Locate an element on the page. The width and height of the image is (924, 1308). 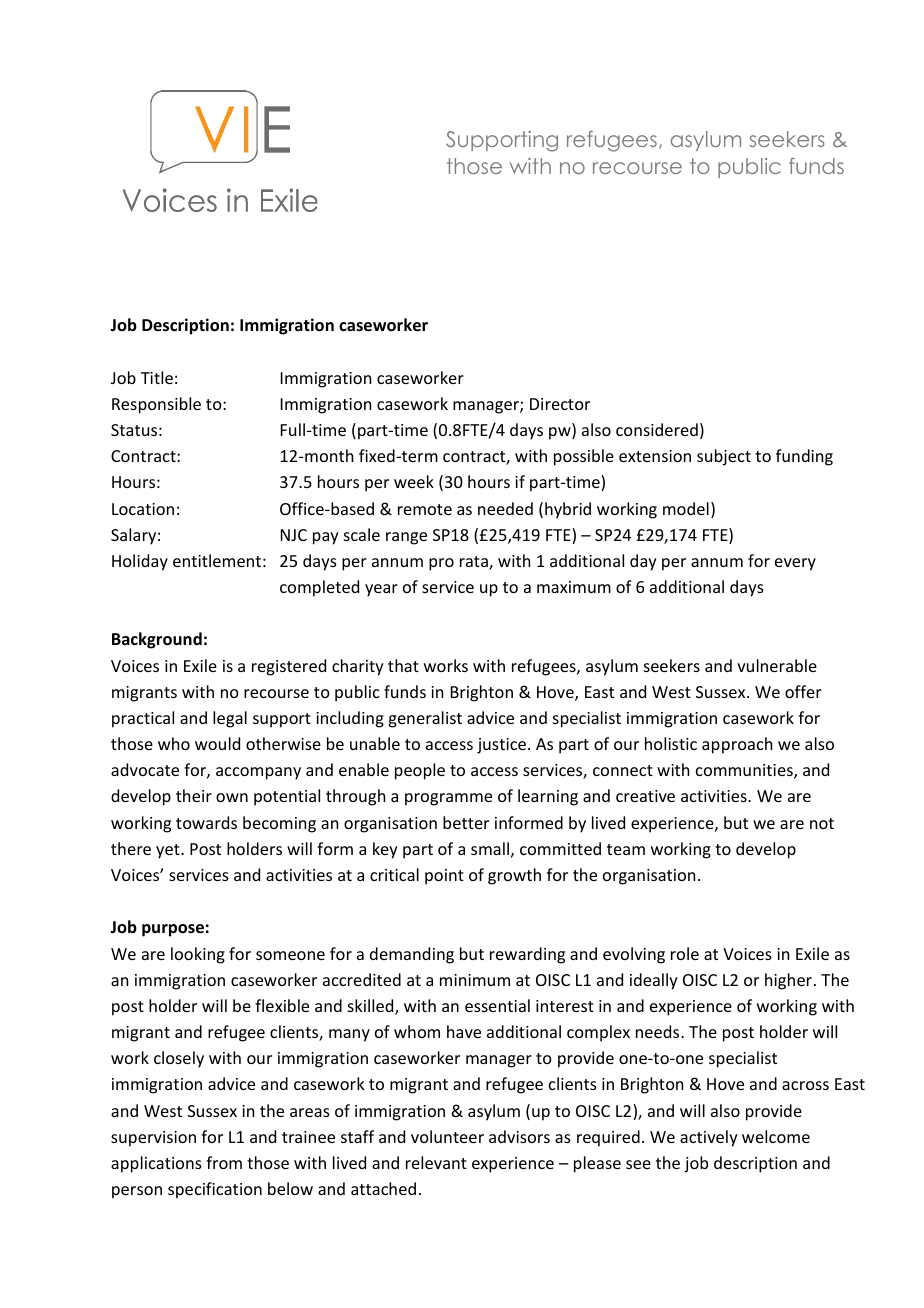
minimum is located at coordinates (475, 980).
